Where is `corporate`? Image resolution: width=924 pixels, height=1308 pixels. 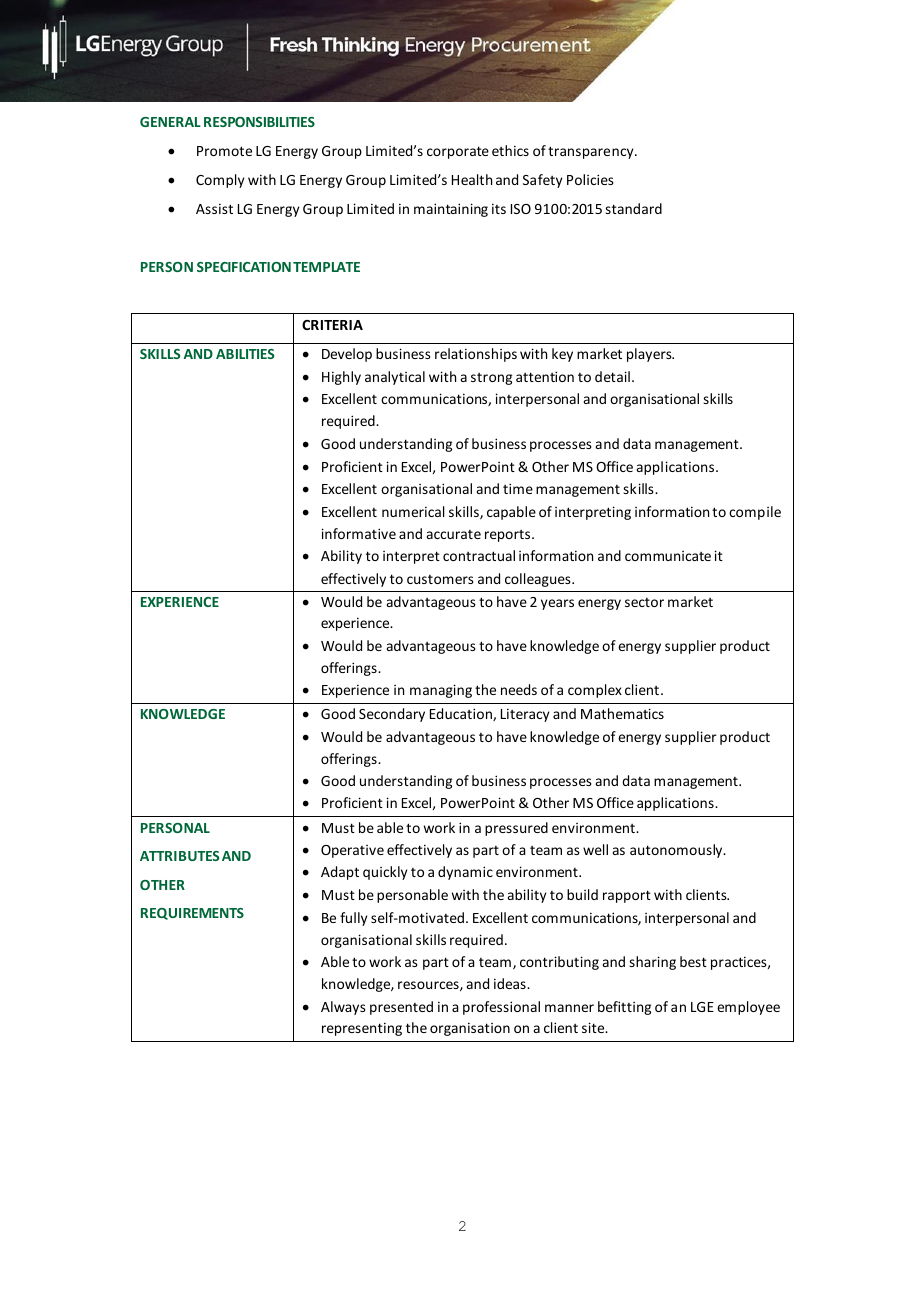
corporate is located at coordinates (458, 152).
